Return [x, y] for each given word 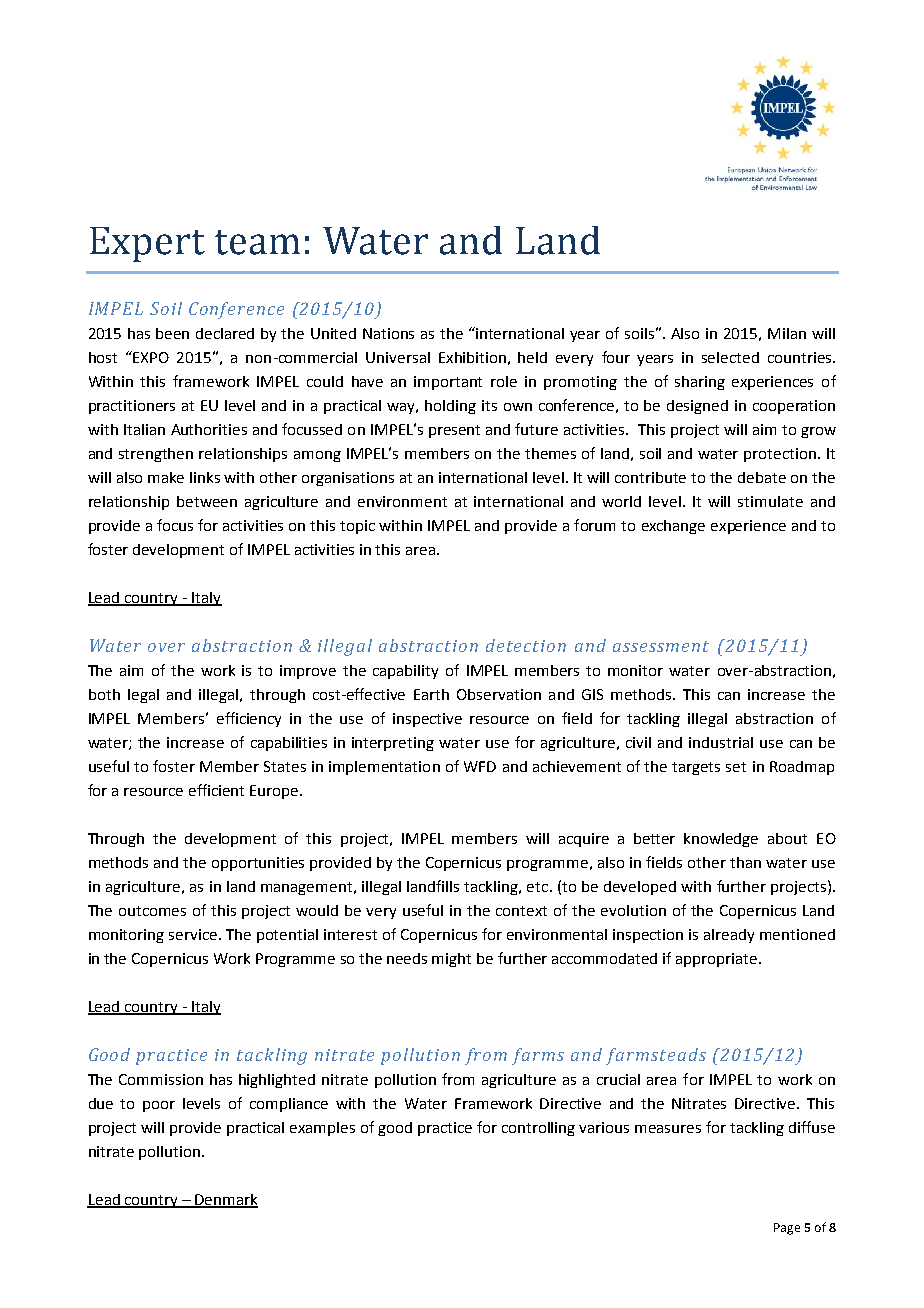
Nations [388, 333]
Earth [431, 694]
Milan [787, 333]
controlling [538, 1129]
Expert [147, 244]
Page [787, 1229]
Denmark [225, 1201]
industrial [721, 742]
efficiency [249, 719]
